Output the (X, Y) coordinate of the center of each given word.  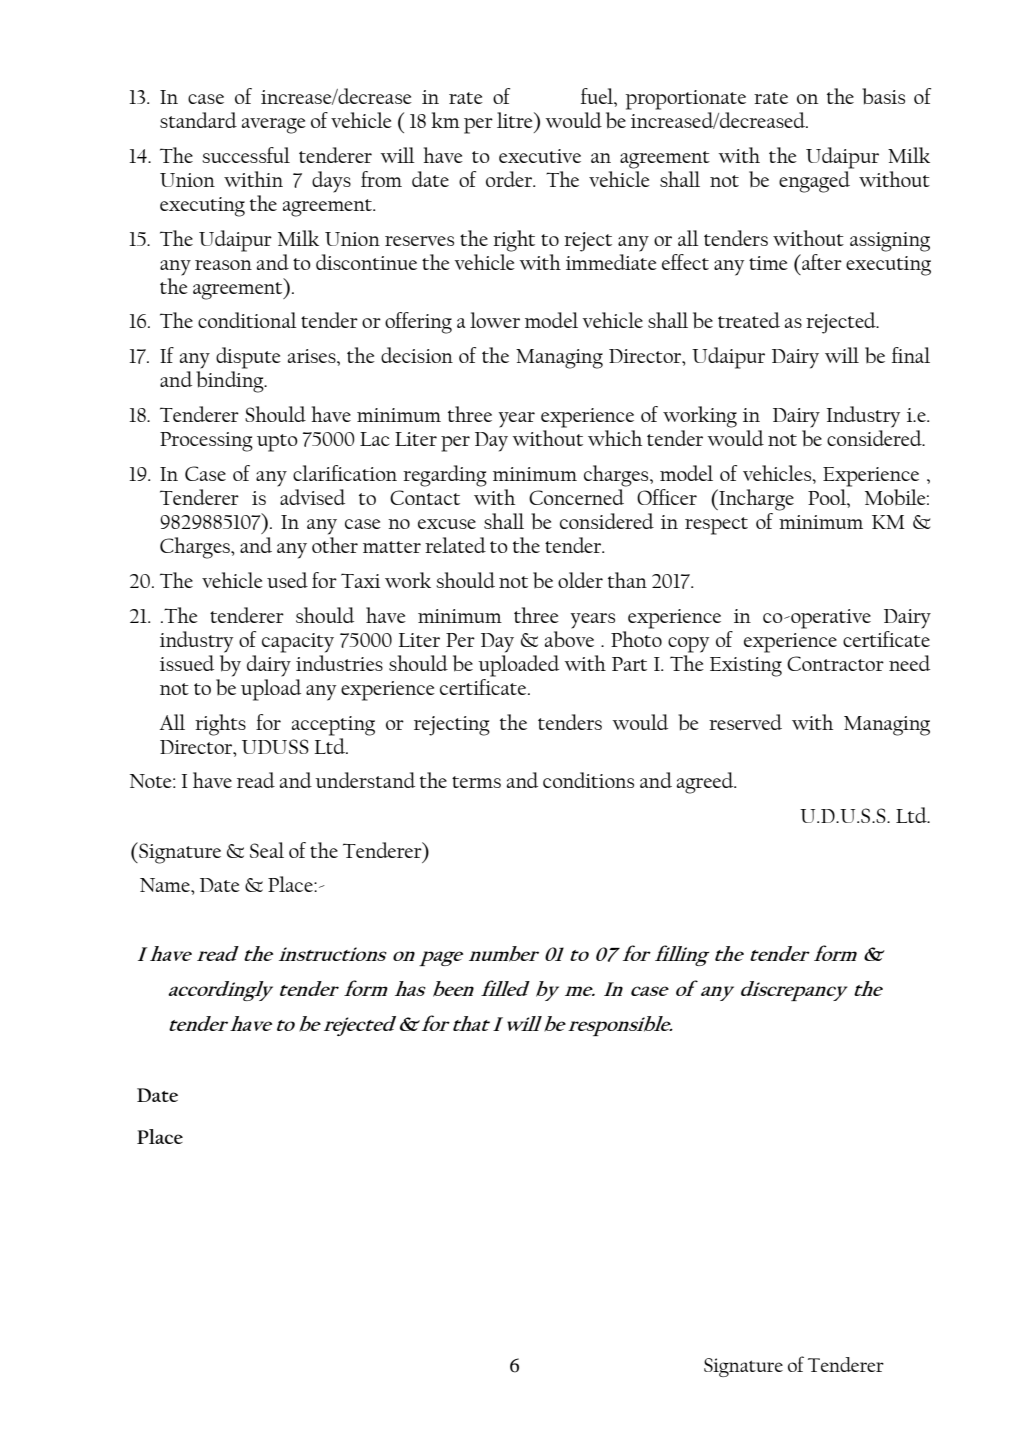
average (274, 126)
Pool (828, 497)
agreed (706, 783)
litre (516, 120)
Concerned (576, 497)
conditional (247, 320)
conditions (588, 780)
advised (312, 497)
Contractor (835, 663)
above (569, 638)
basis (883, 96)
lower (495, 320)
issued (187, 663)
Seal (267, 850)
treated (749, 320)
